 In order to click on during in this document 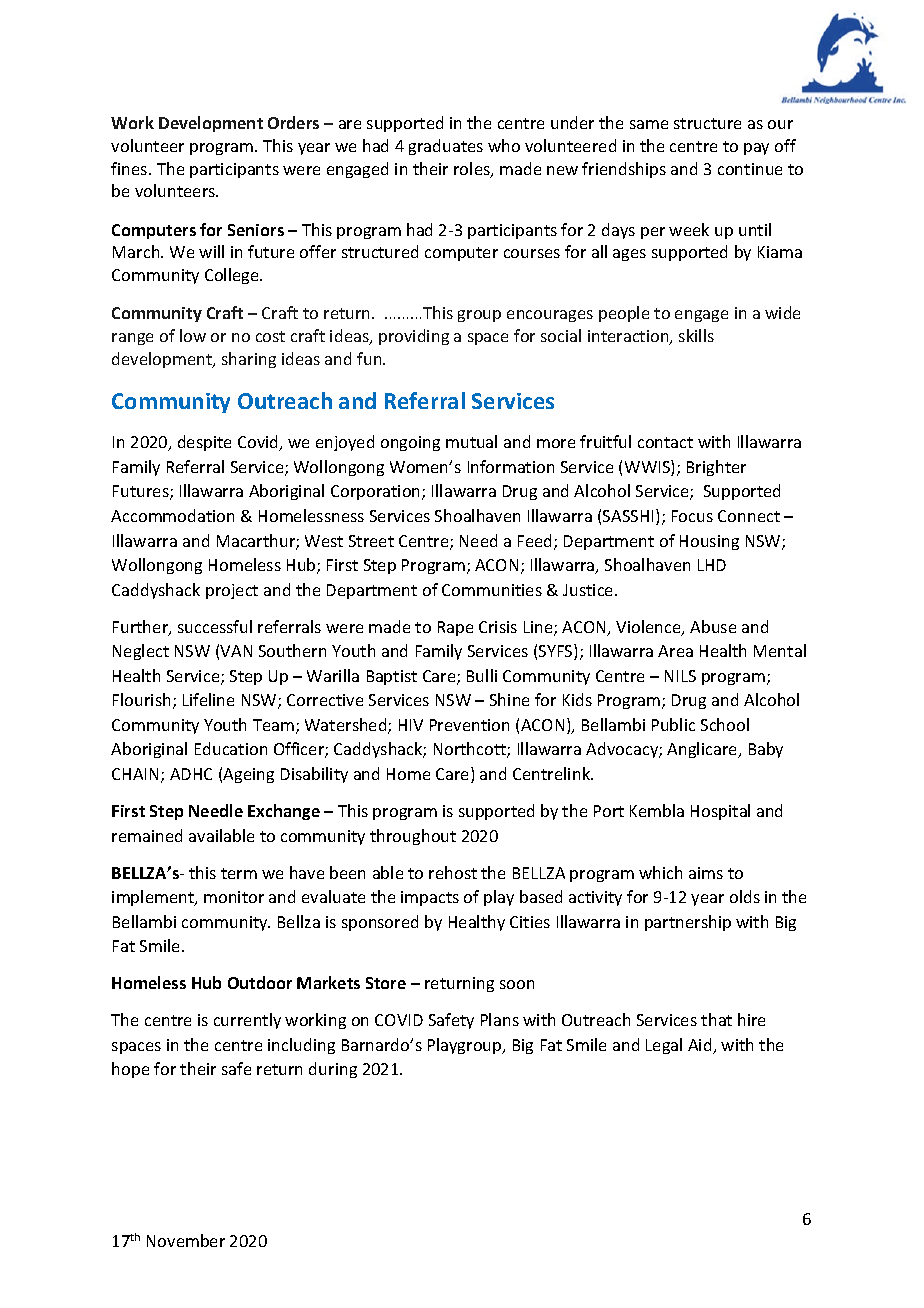, I will do `click(333, 1070)`.
